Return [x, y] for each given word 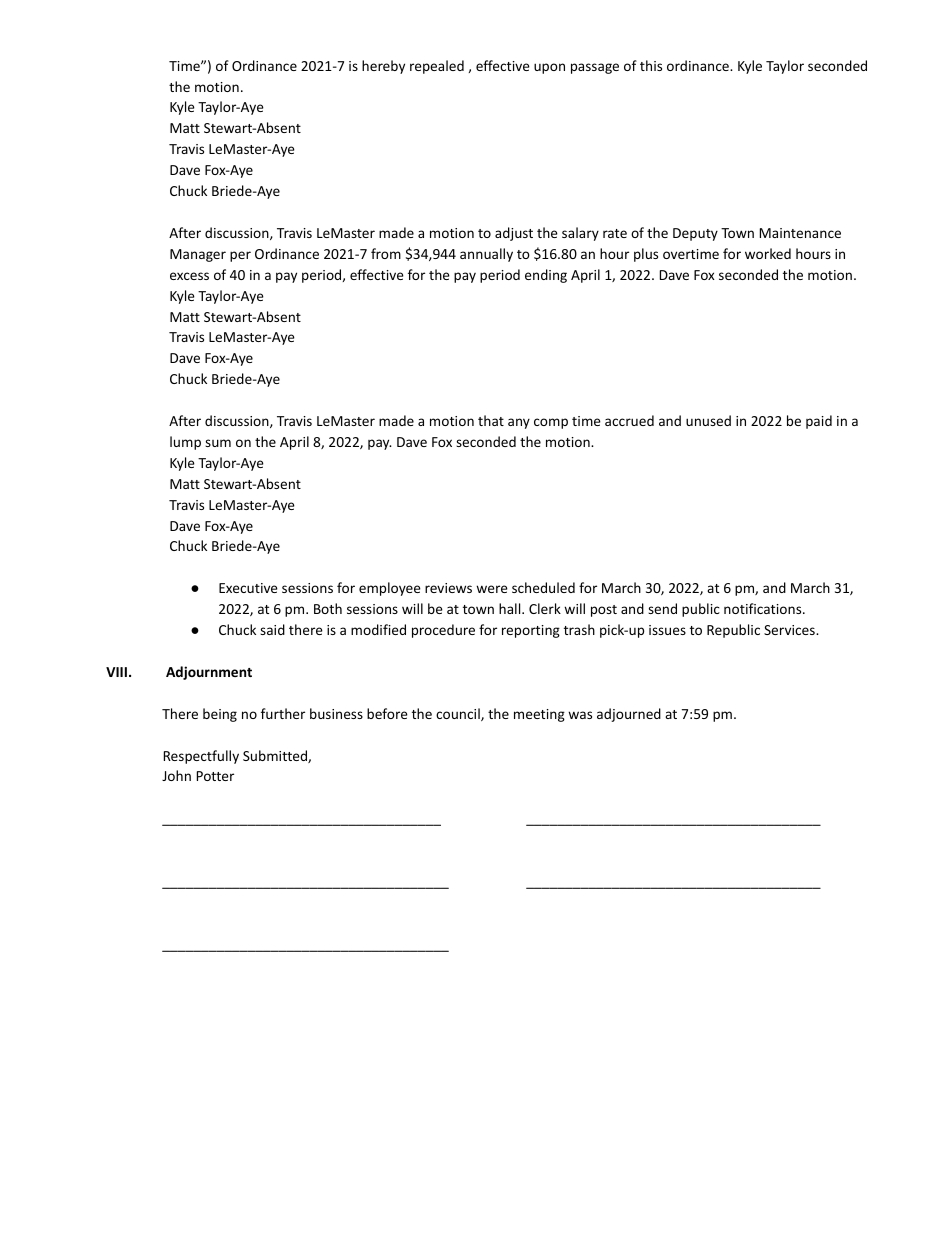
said [272, 629]
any [519, 423]
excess [189, 276]
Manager [198, 255]
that [491, 420]
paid [819, 422]
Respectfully [201, 757]
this [651, 65]
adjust [514, 234]
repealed [437, 67]
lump [185, 443]
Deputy [695, 234]
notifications [764, 608]
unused [708, 420]
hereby [383, 67]
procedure [443, 631]
